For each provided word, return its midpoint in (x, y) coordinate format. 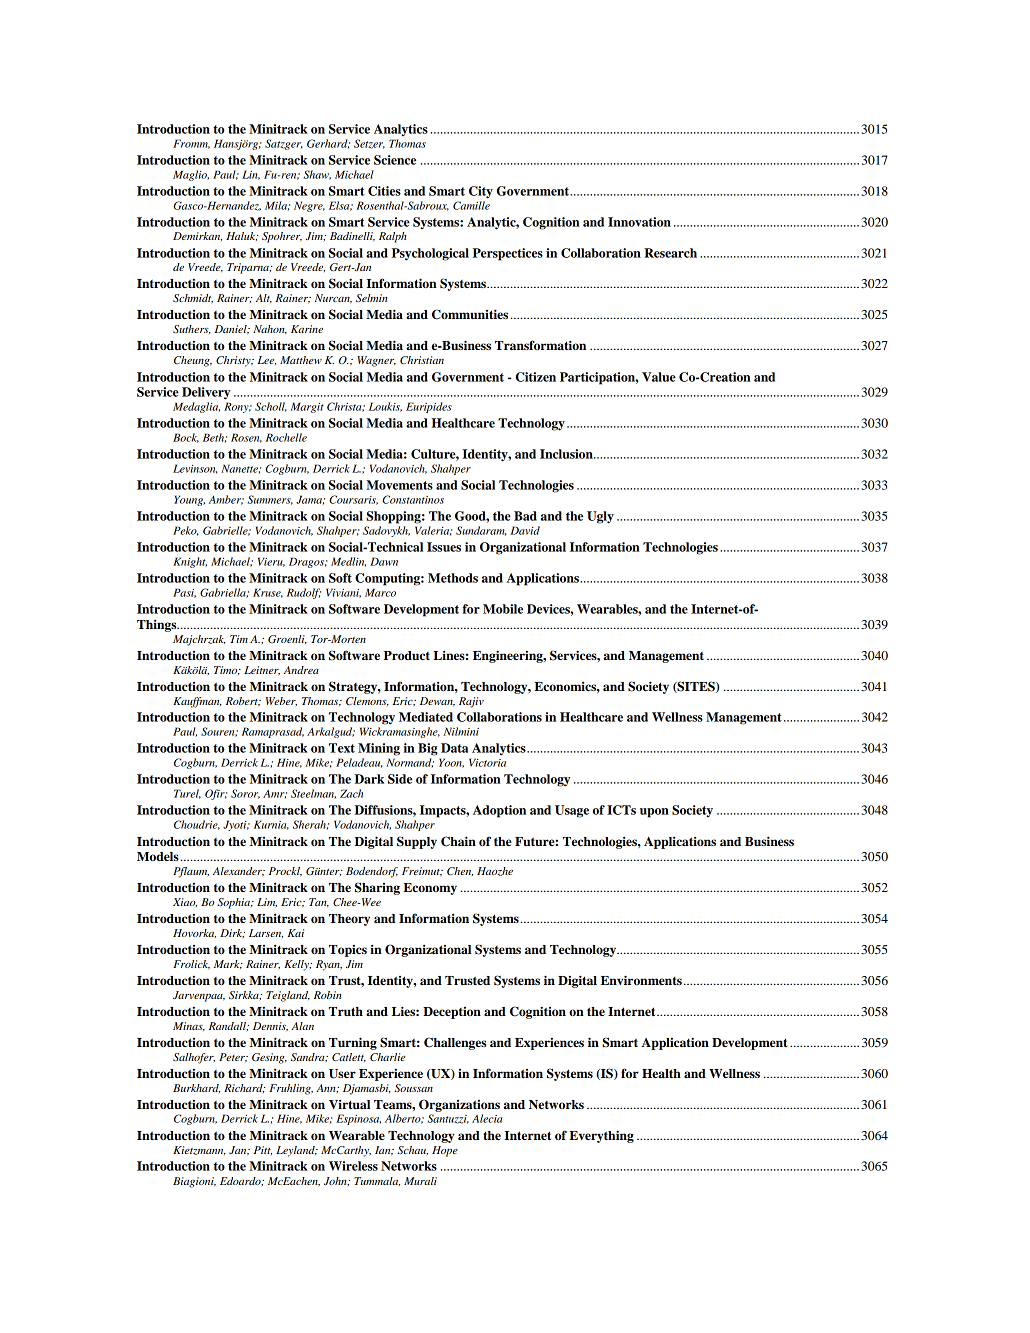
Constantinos (413, 499)
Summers (270, 500)
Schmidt (193, 299)
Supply (417, 842)
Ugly (600, 517)
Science (395, 160)
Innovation (639, 222)
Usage (572, 811)
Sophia (234, 903)
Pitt (263, 1150)
